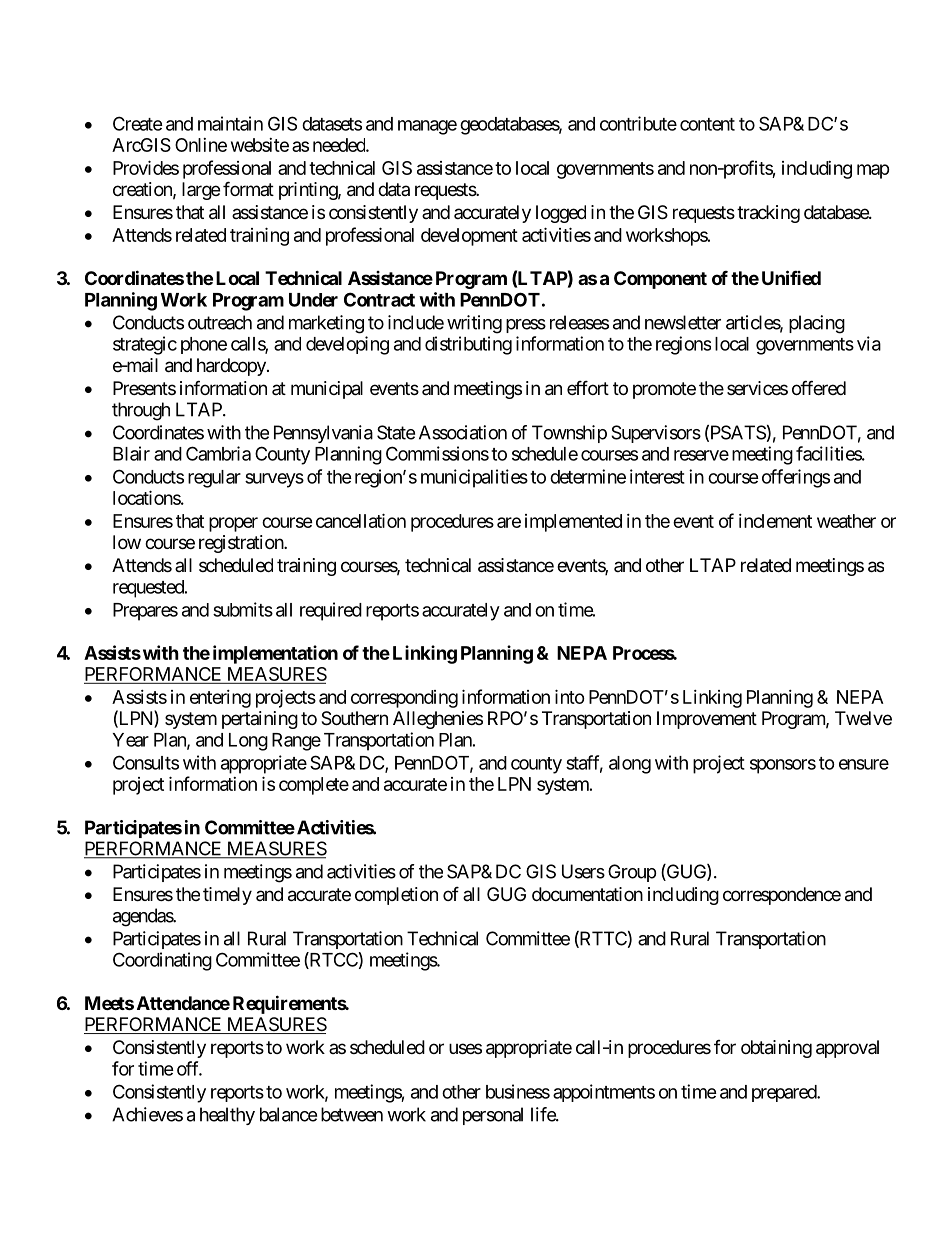 Image resolution: width=952 pixels, height=1233 pixels. Describe the element at coordinates (573, 523) in the document. I see `implemented` at that location.
